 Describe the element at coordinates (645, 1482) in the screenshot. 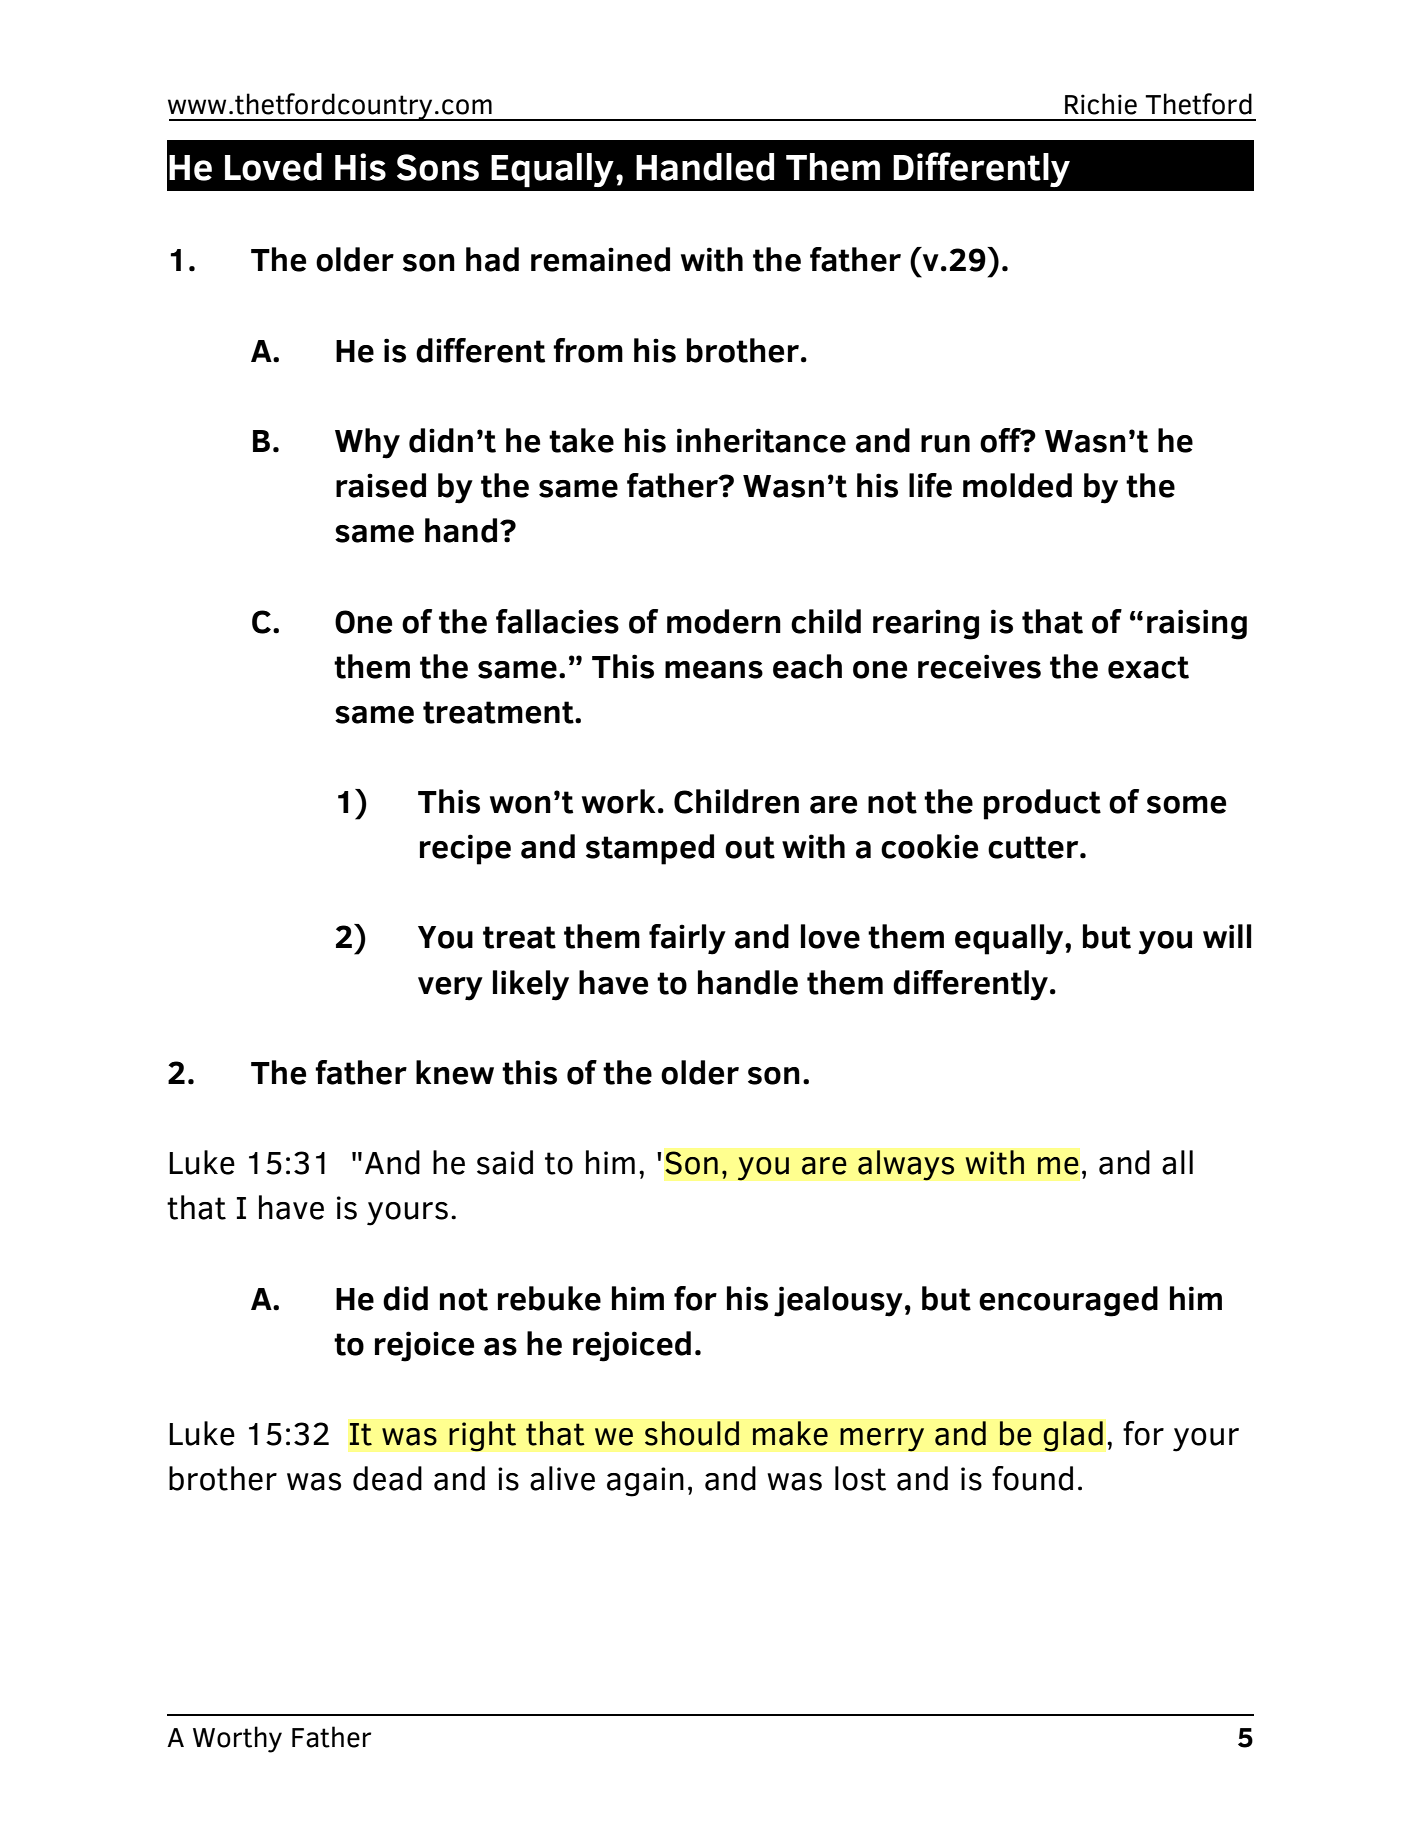

I see `again` at that location.
